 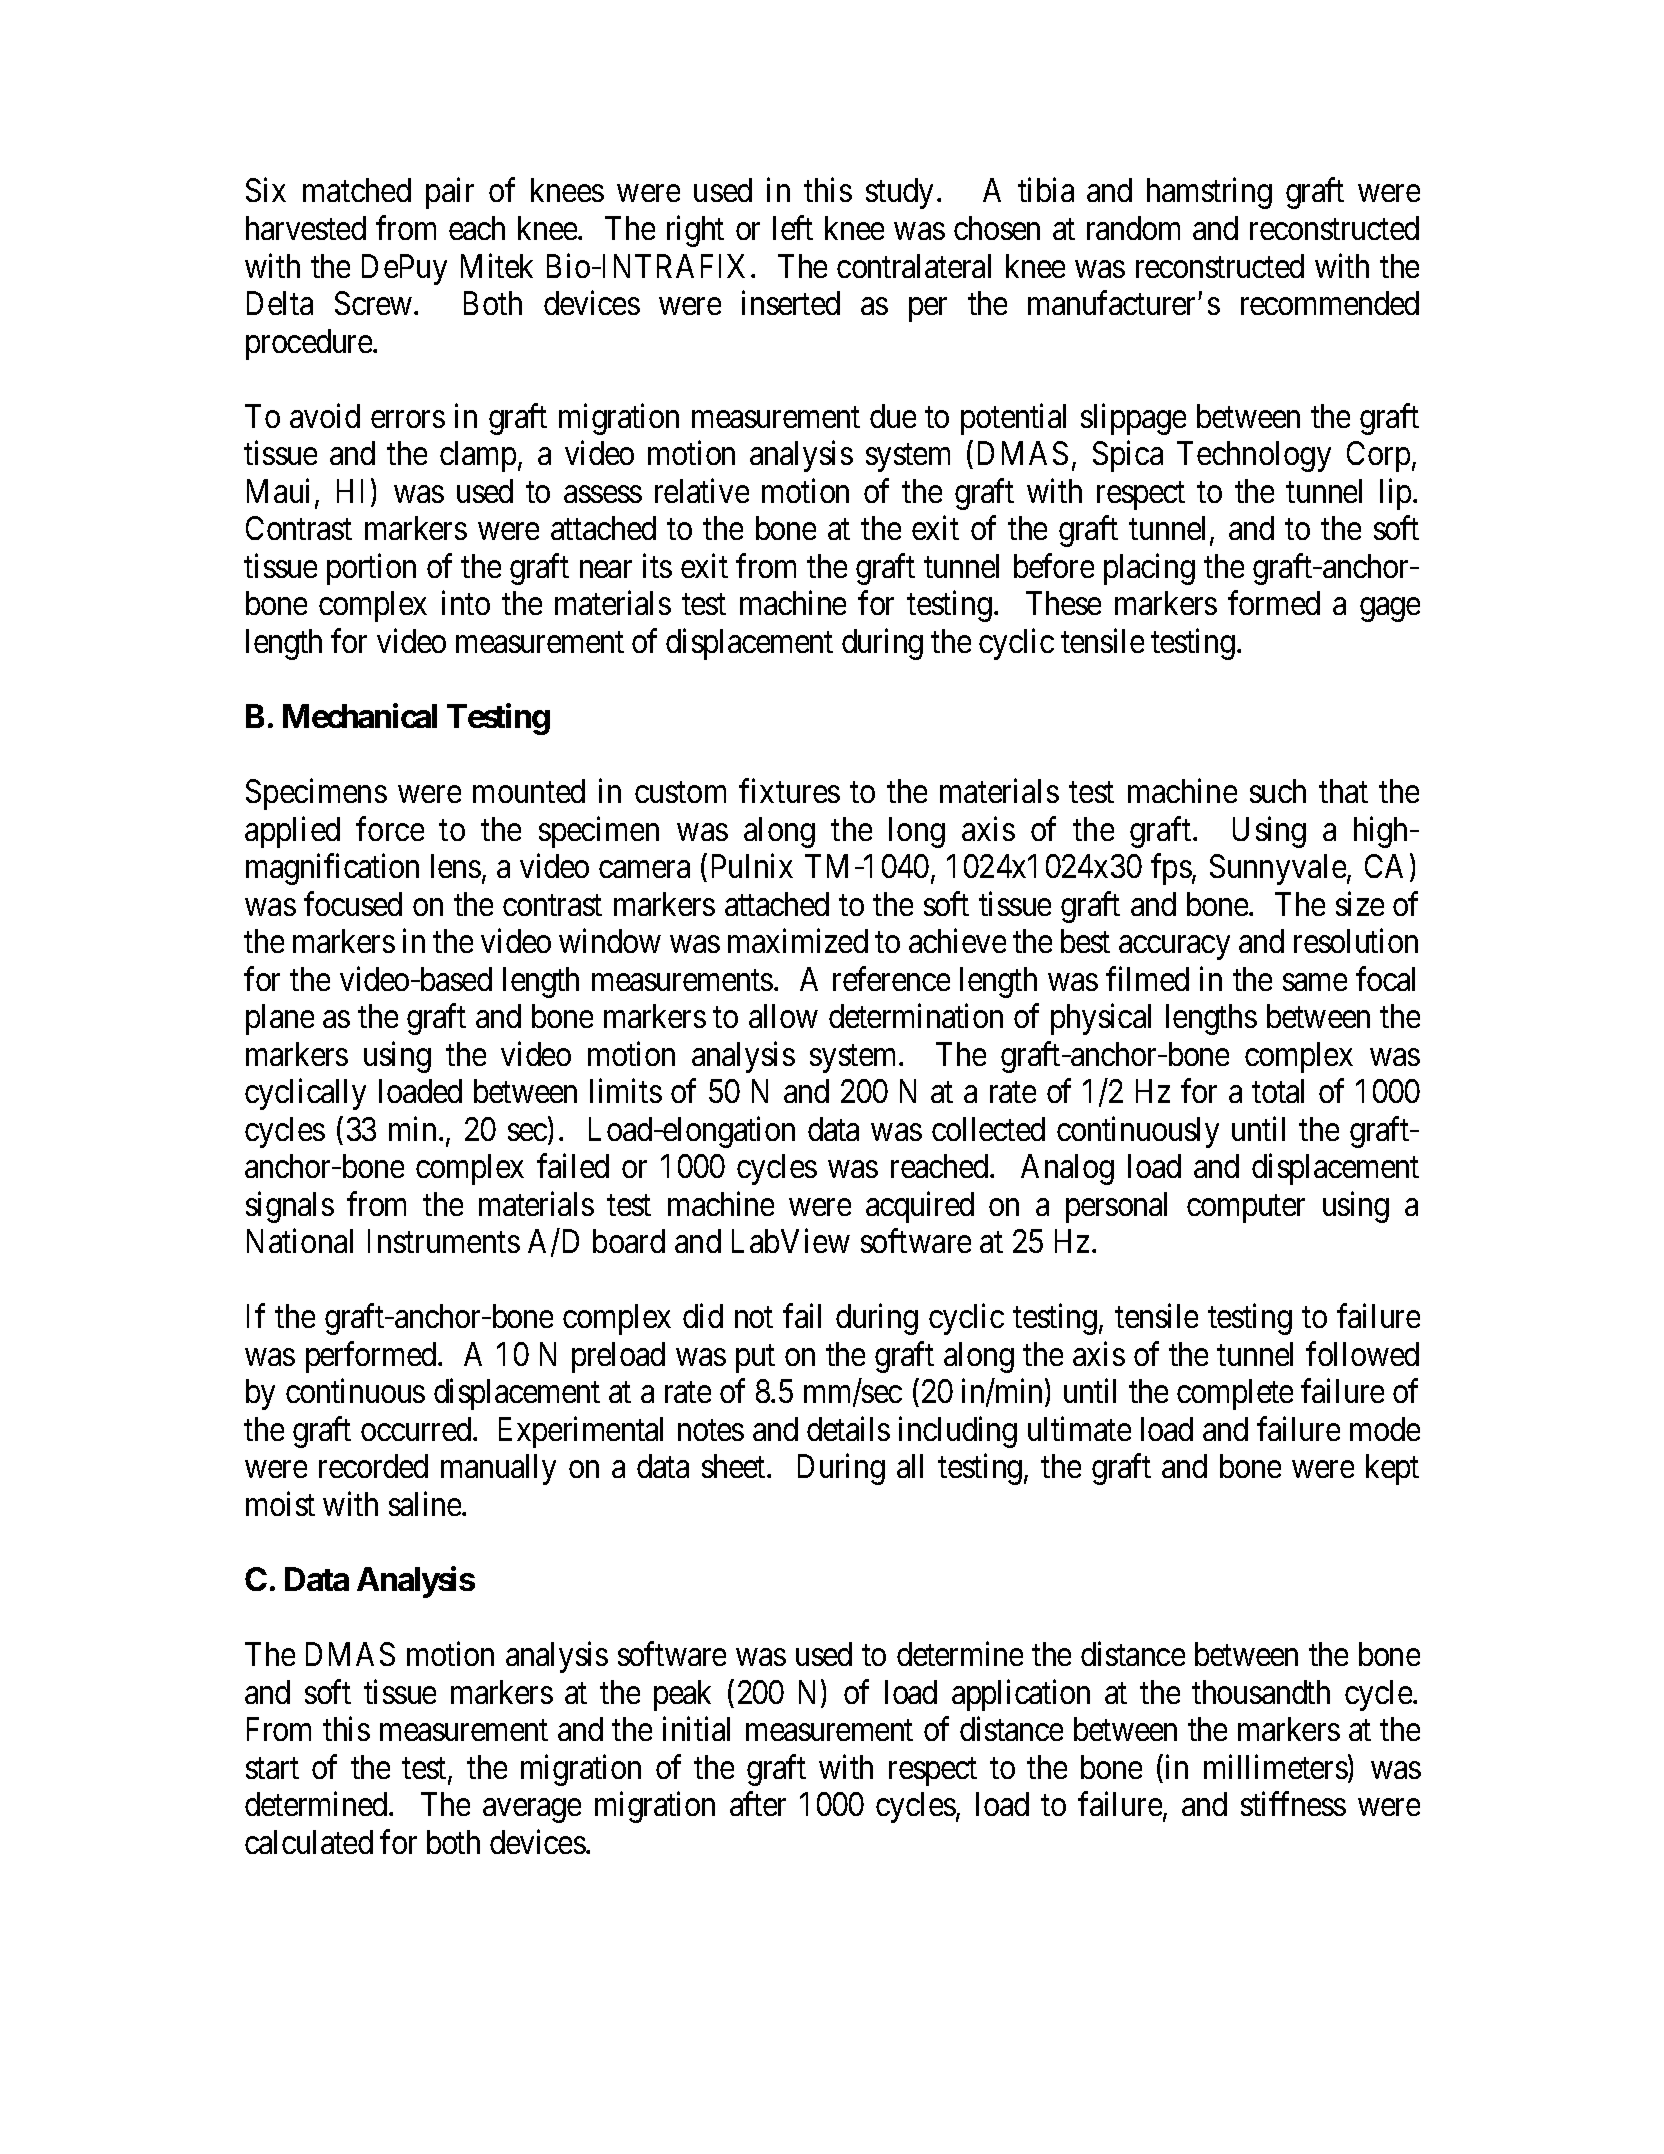 What do you see at coordinates (920, 1207) in the document?
I see `acquired` at bounding box center [920, 1207].
